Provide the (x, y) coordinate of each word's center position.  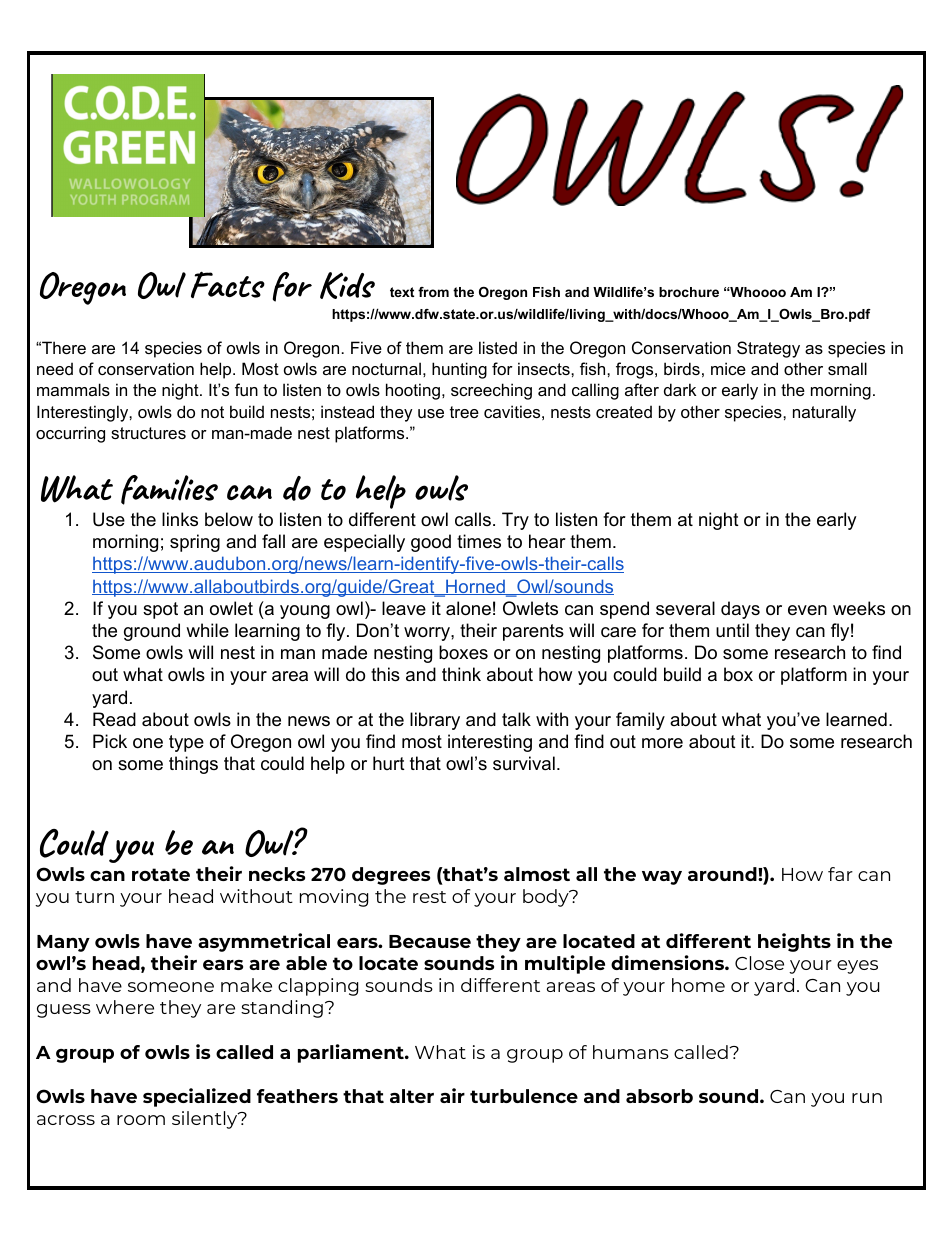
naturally (824, 413)
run (867, 1098)
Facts (228, 284)
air (452, 1095)
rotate (161, 874)
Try (515, 521)
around (723, 874)
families (169, 490)
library (435, 721)
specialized (197, 1097)
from (433, 292)
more (662, 743)
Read (114, 719)
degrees (391, 876)
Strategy (768, 349)
